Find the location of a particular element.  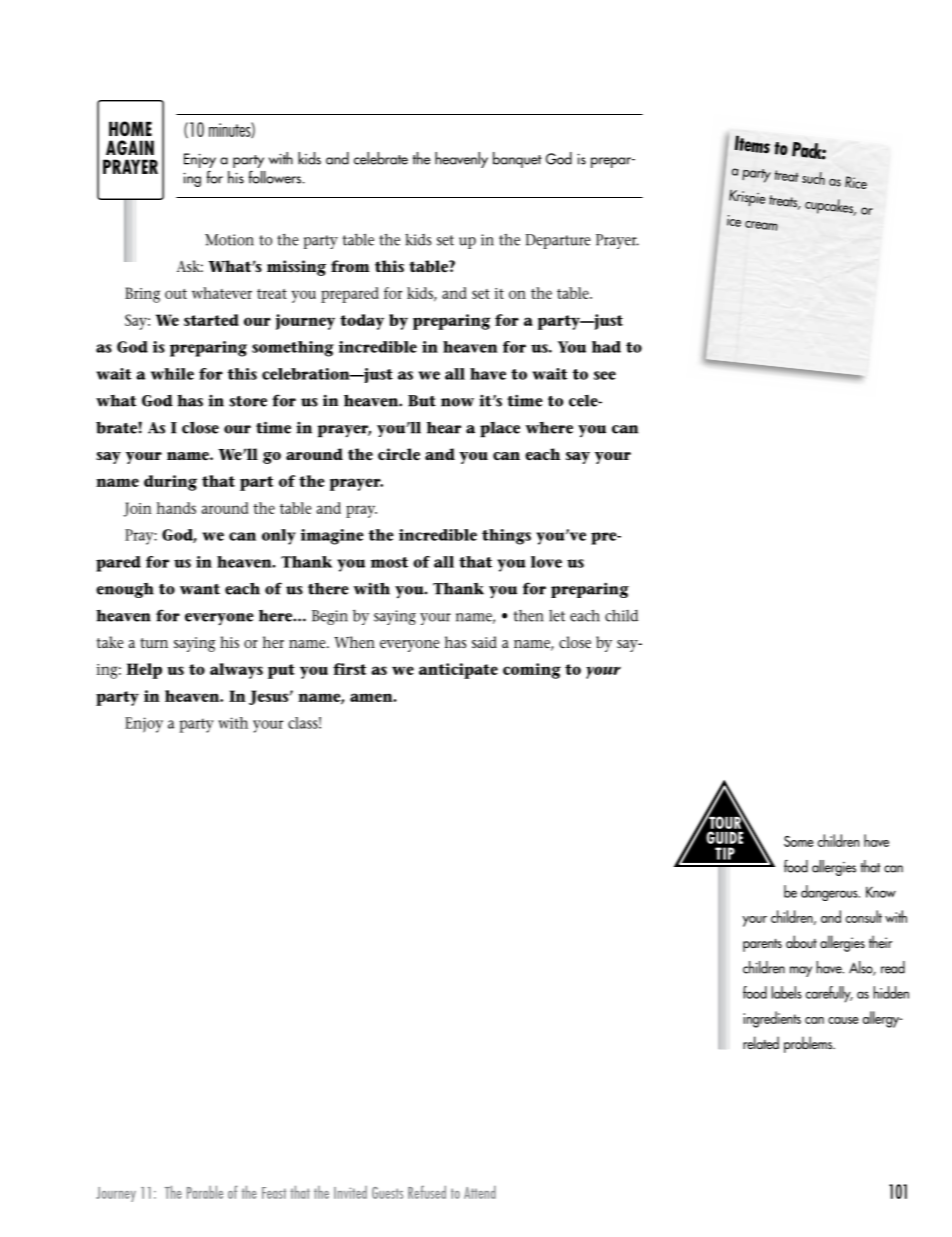

banquet is located at coordinates (517, 160).
